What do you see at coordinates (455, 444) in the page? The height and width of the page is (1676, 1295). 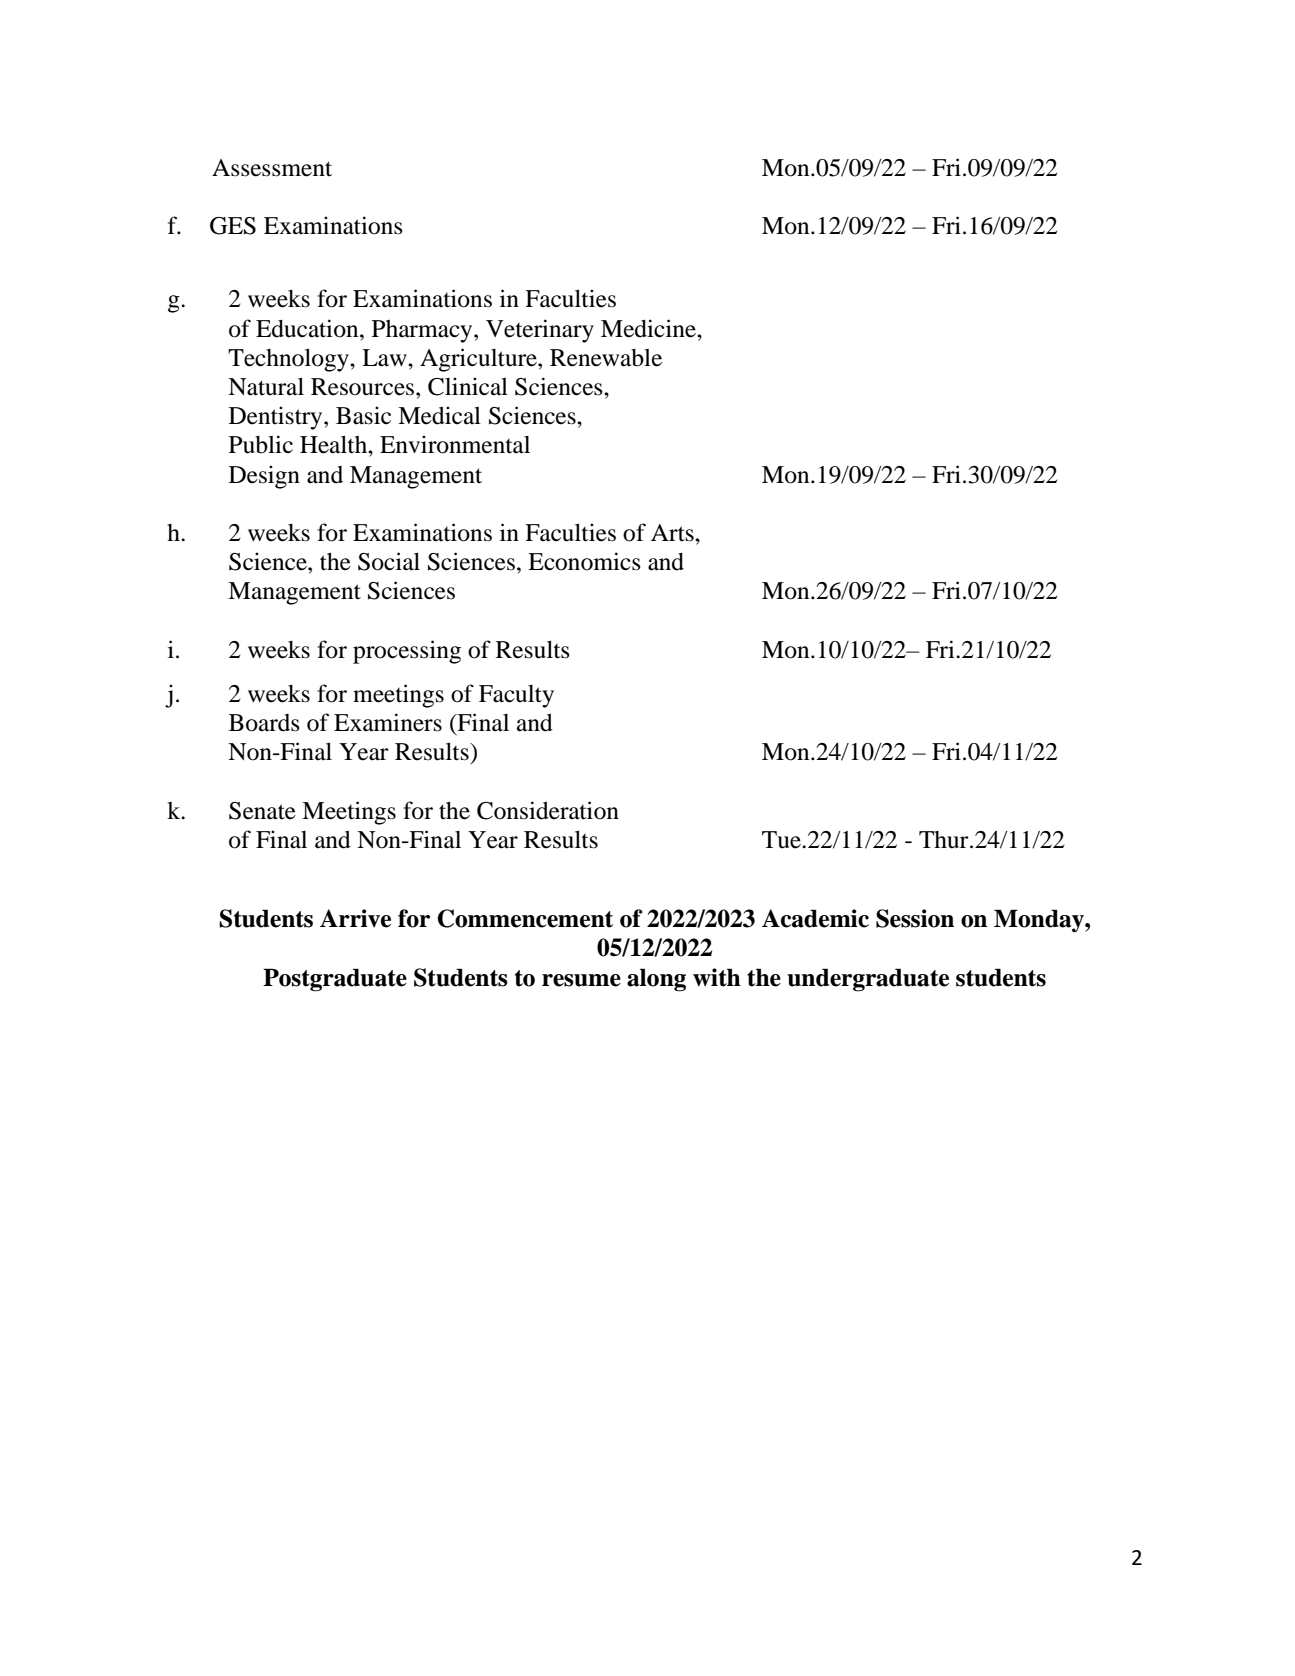 I see `Environmental` at bounding box center [455, 444].
